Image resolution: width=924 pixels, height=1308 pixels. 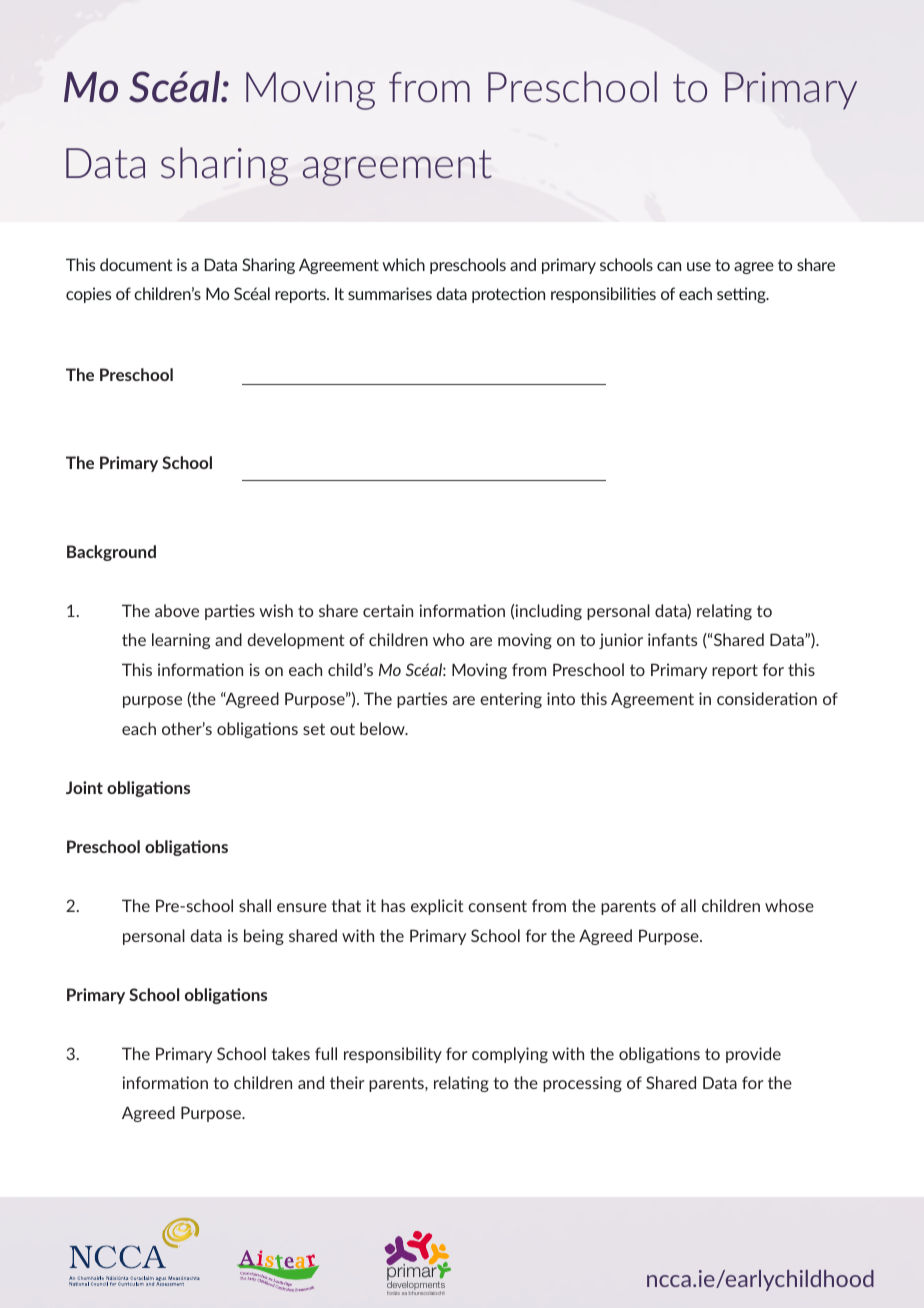 What do you see at coordinates (291, 1053) in the screenshot?
I see `takes` at bounding box center [291, 1053].
